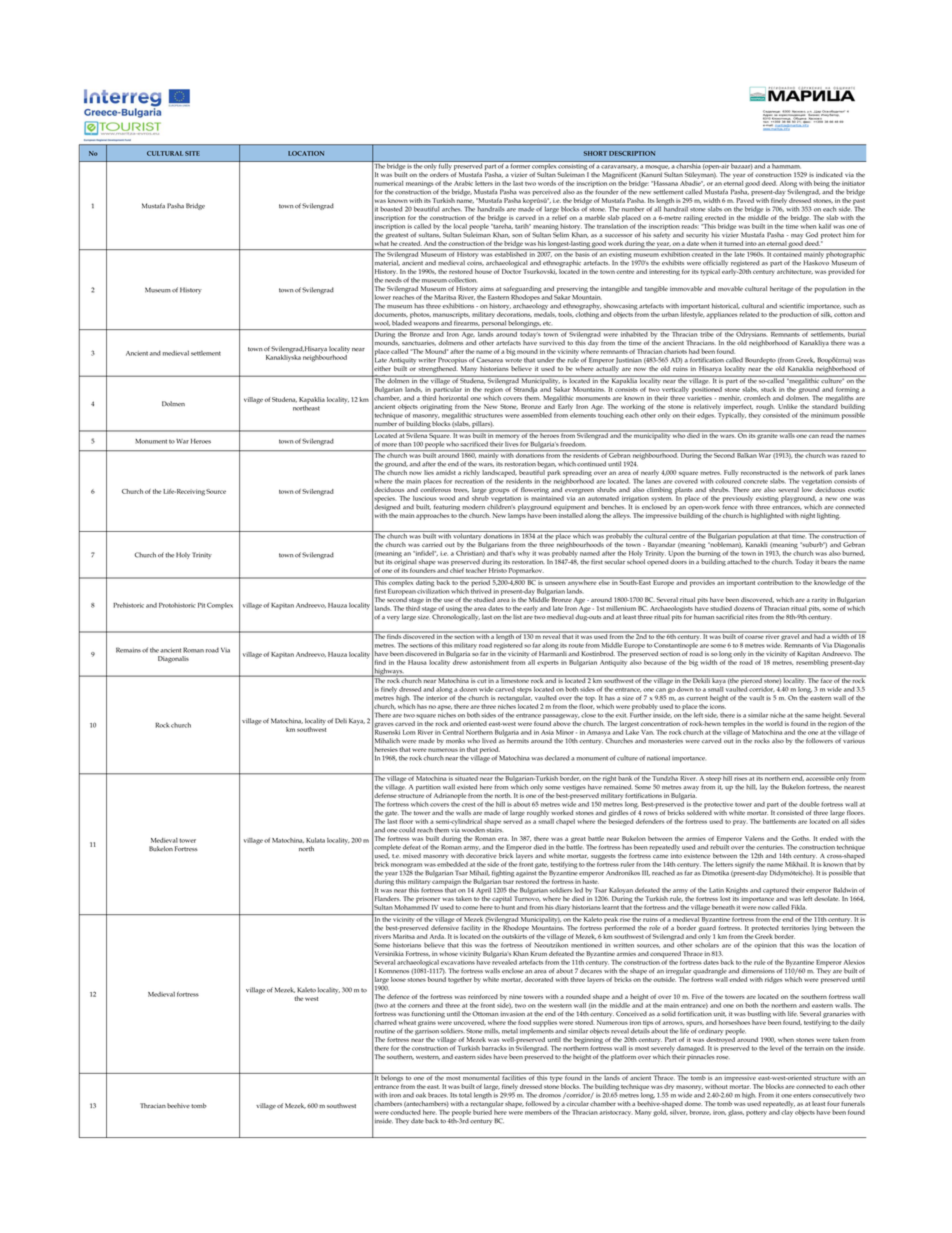  I want to click on Prehistoric, so click(128, 605).
